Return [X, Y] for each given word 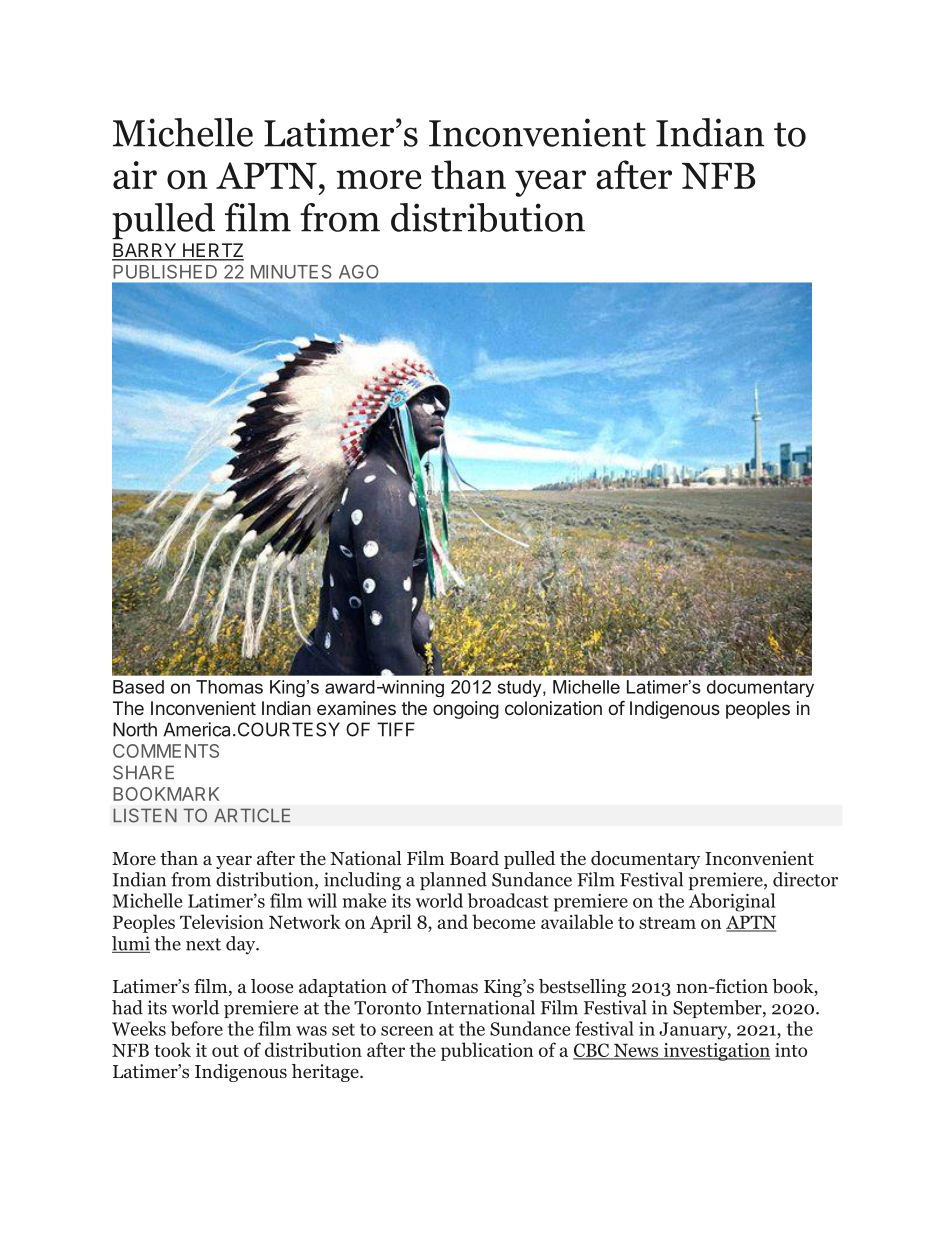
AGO [359, 272]
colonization [553, 708]
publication [487, 1051]
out [225, 1051]
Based [138, 687]
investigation [715, 1052]
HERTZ [212, 251]
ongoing [466, 710]
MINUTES [291, 272]
